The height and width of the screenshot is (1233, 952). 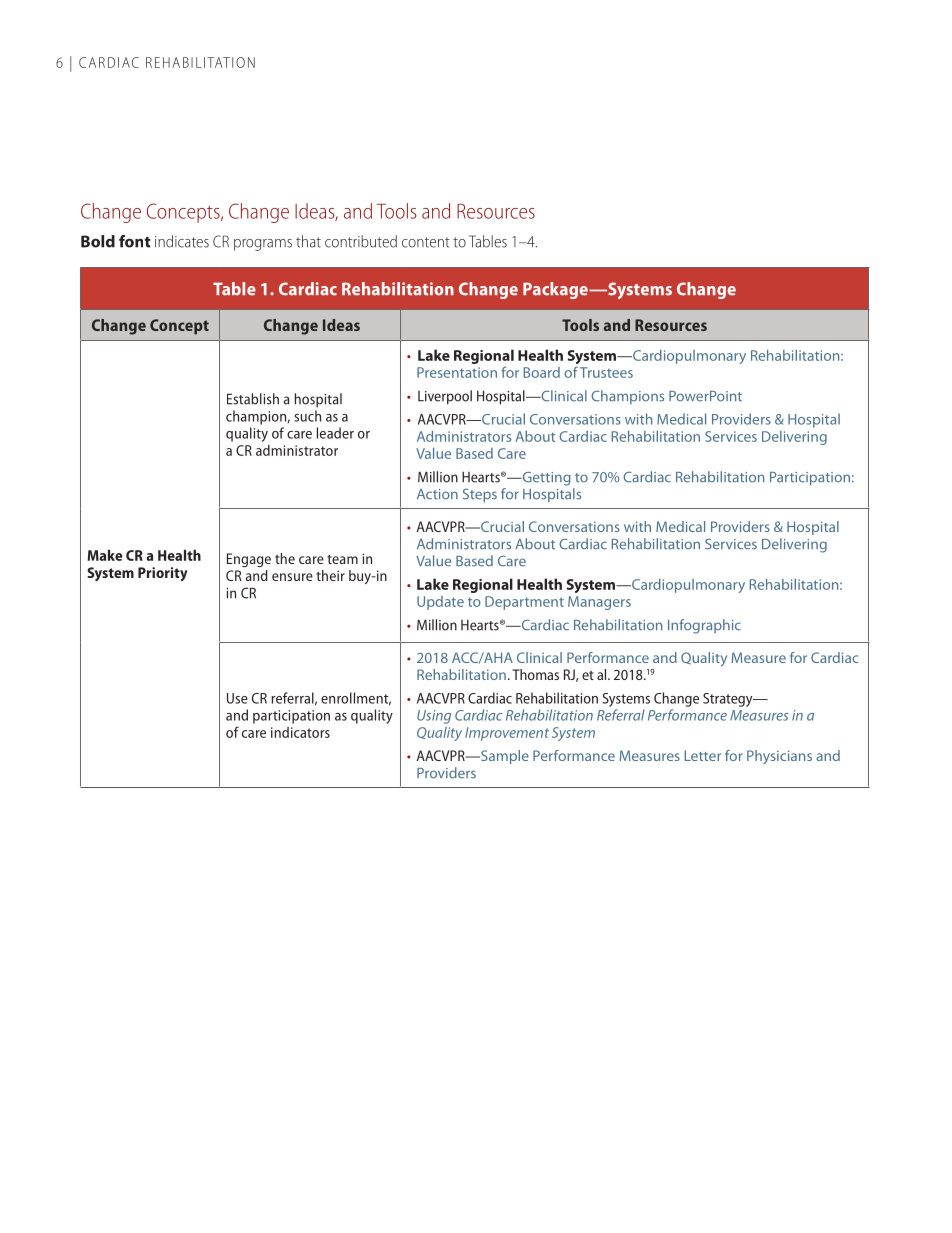 What do you see at coordinates (300, 732) in the screenshot?
I see `indicators` at bounding box center [300, 732].
